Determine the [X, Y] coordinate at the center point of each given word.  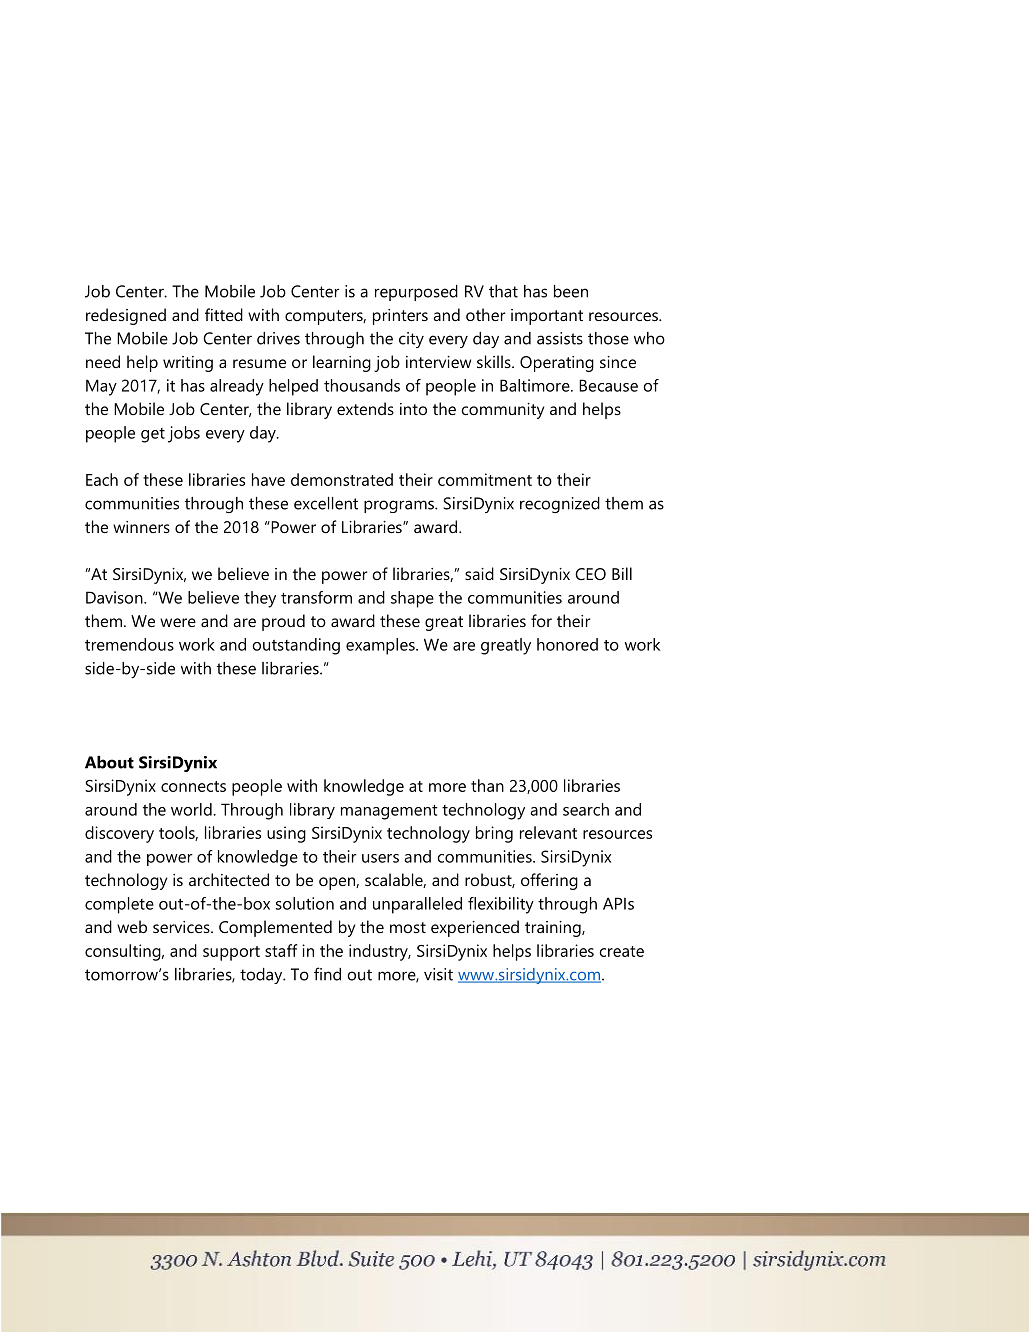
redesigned [126, 316]
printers [400, 317]
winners [141, 527]
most [408, 927]
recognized [560, 505]
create [621, 951]
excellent [326, 503]
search [586, 809]
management [389, 812]
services [182, 927]
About [109, 762]
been [571, 291]
